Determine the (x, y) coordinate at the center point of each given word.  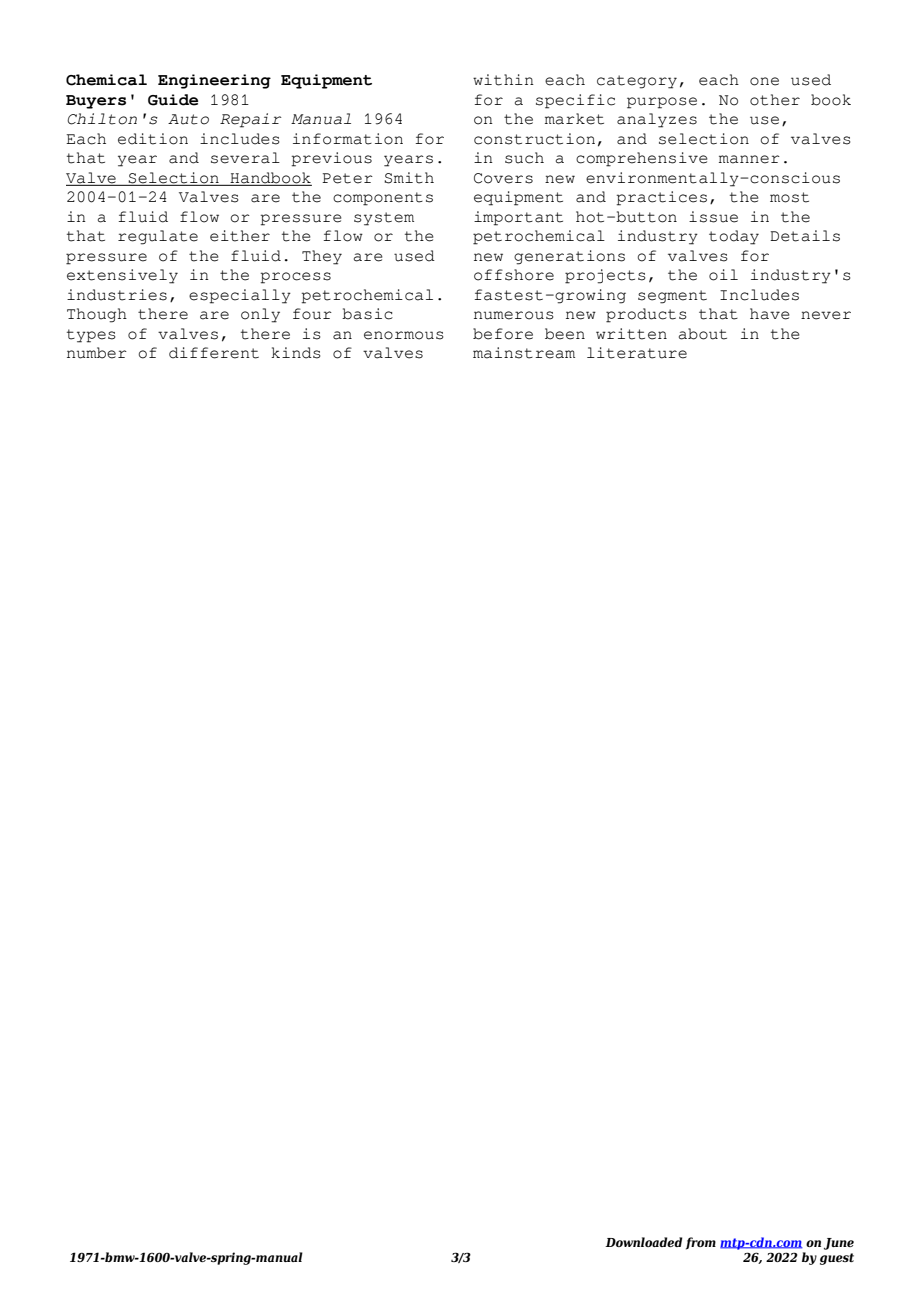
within (503, 80)
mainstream (524, 353)
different (214, 353)
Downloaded (643, 1242)
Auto (188, 119)
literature (637, 353)
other (775, 100)
